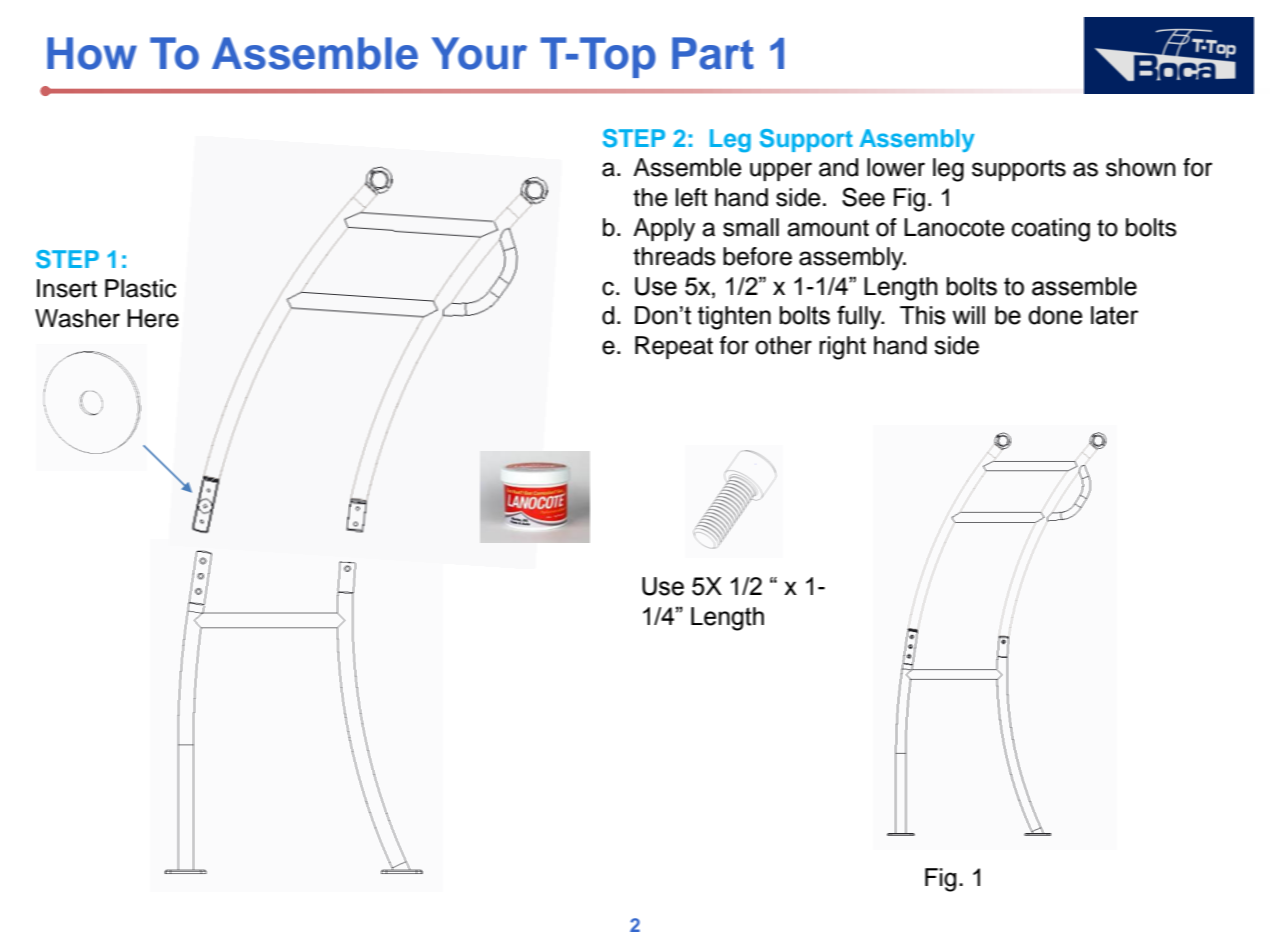 This page has width=1270, height=952. I want to click on Part, so click(713, 53).
